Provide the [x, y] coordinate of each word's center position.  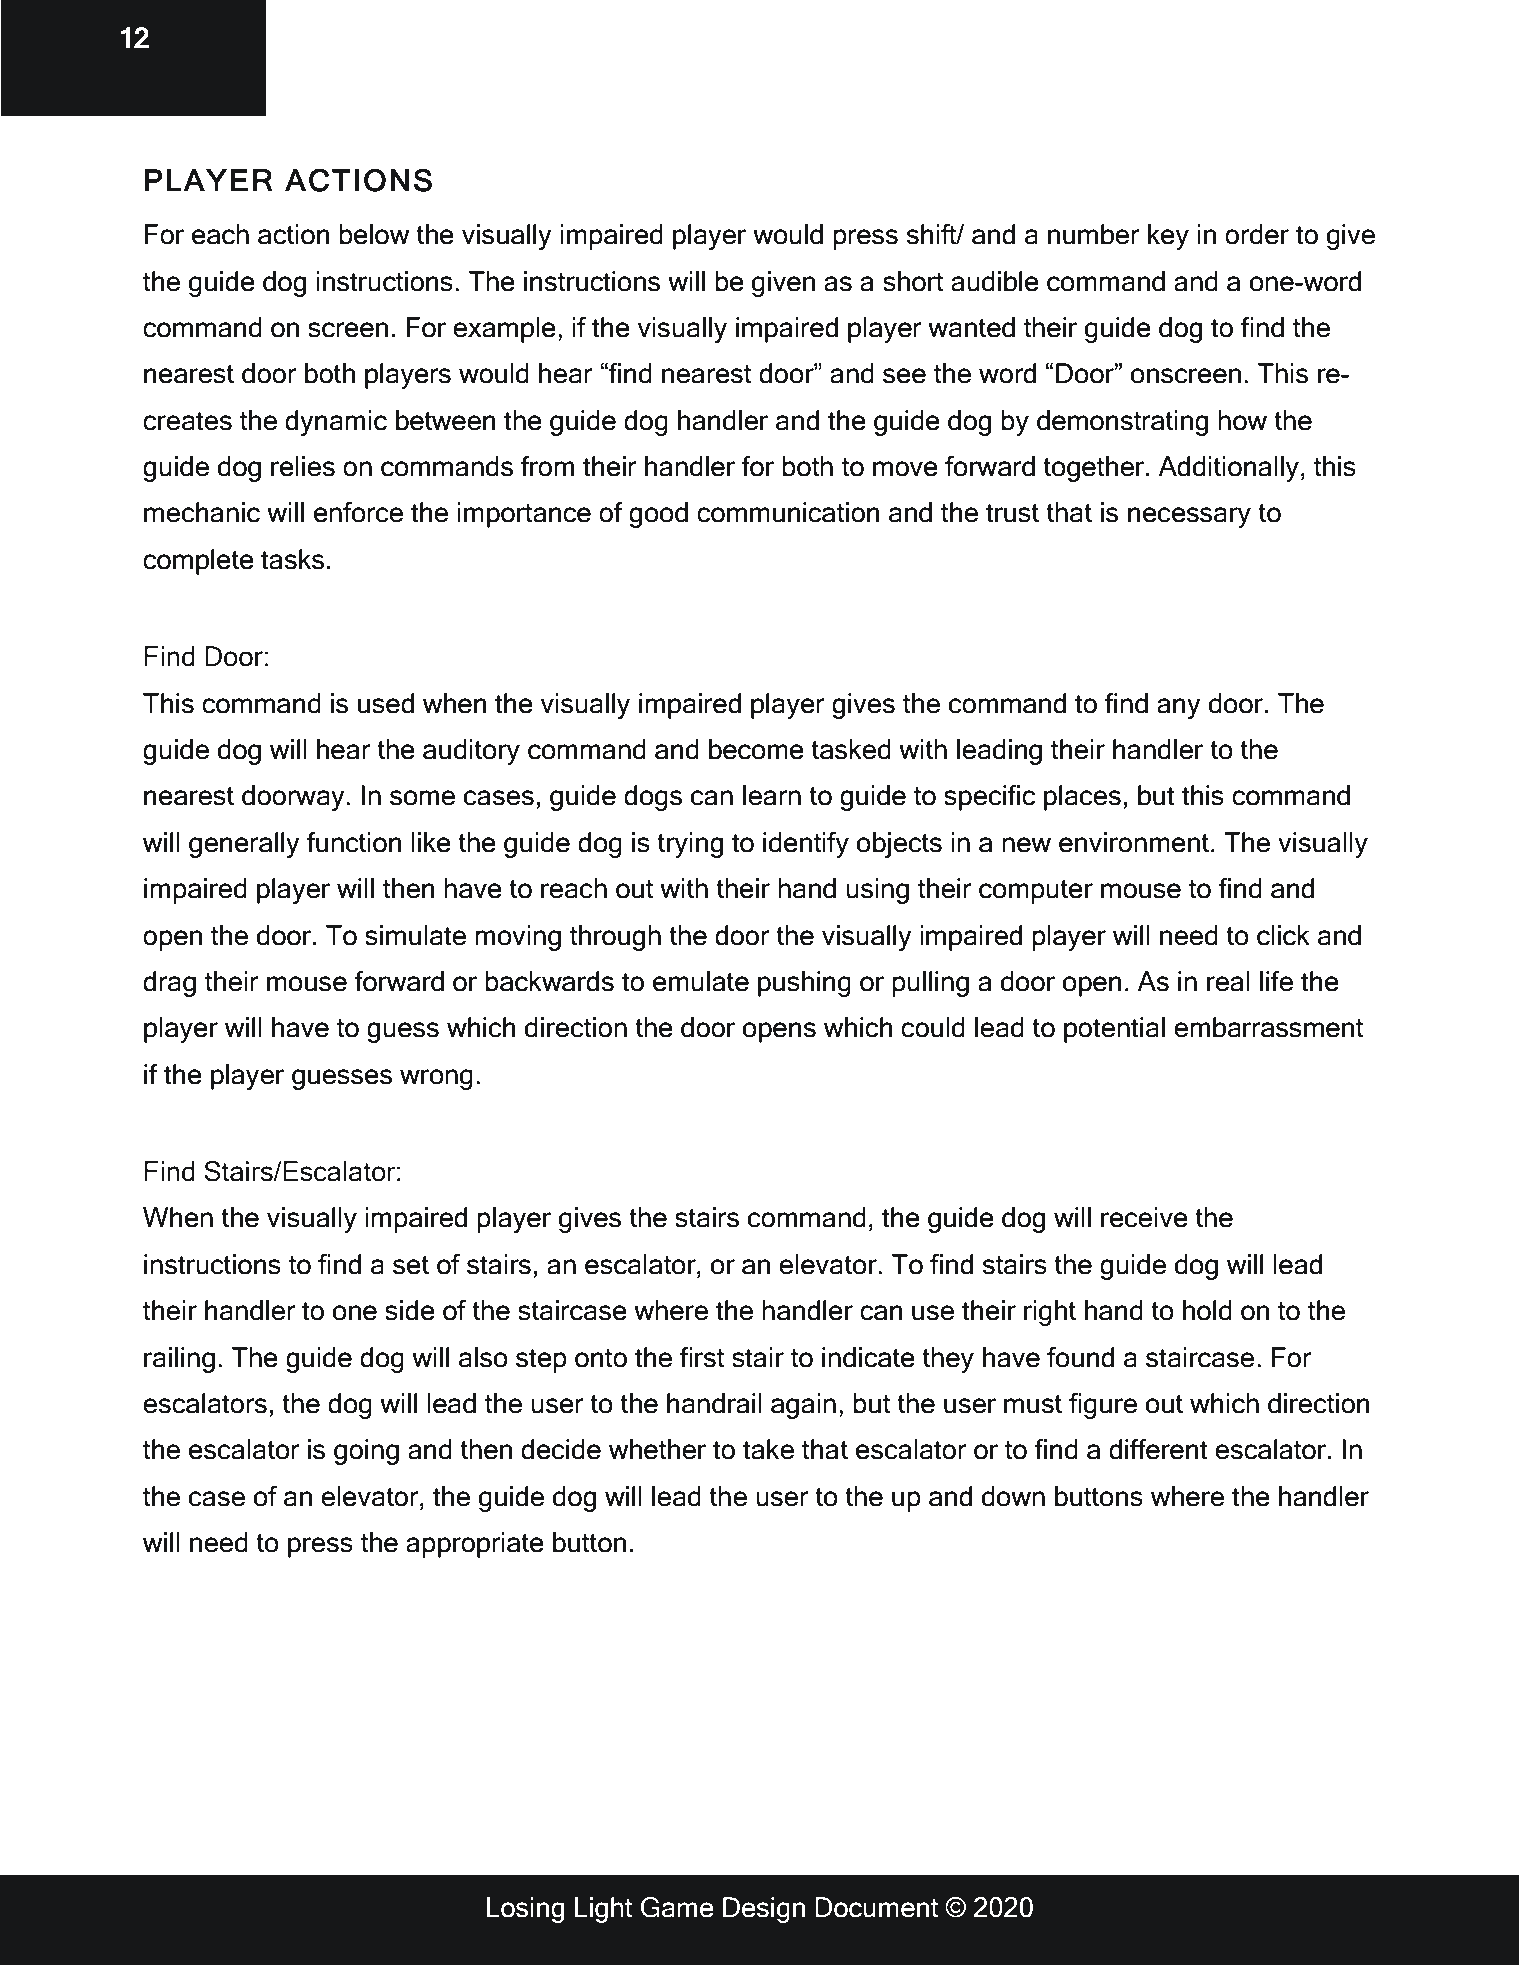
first [702, 1357]
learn [772, 795]
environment [1134, 842]
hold [1207, 1310]
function [354, 842]
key [1168, 237]
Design [764, 1910]
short [913, 281]
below [374, 234]
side [410, 1310]
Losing [525, 1910]
